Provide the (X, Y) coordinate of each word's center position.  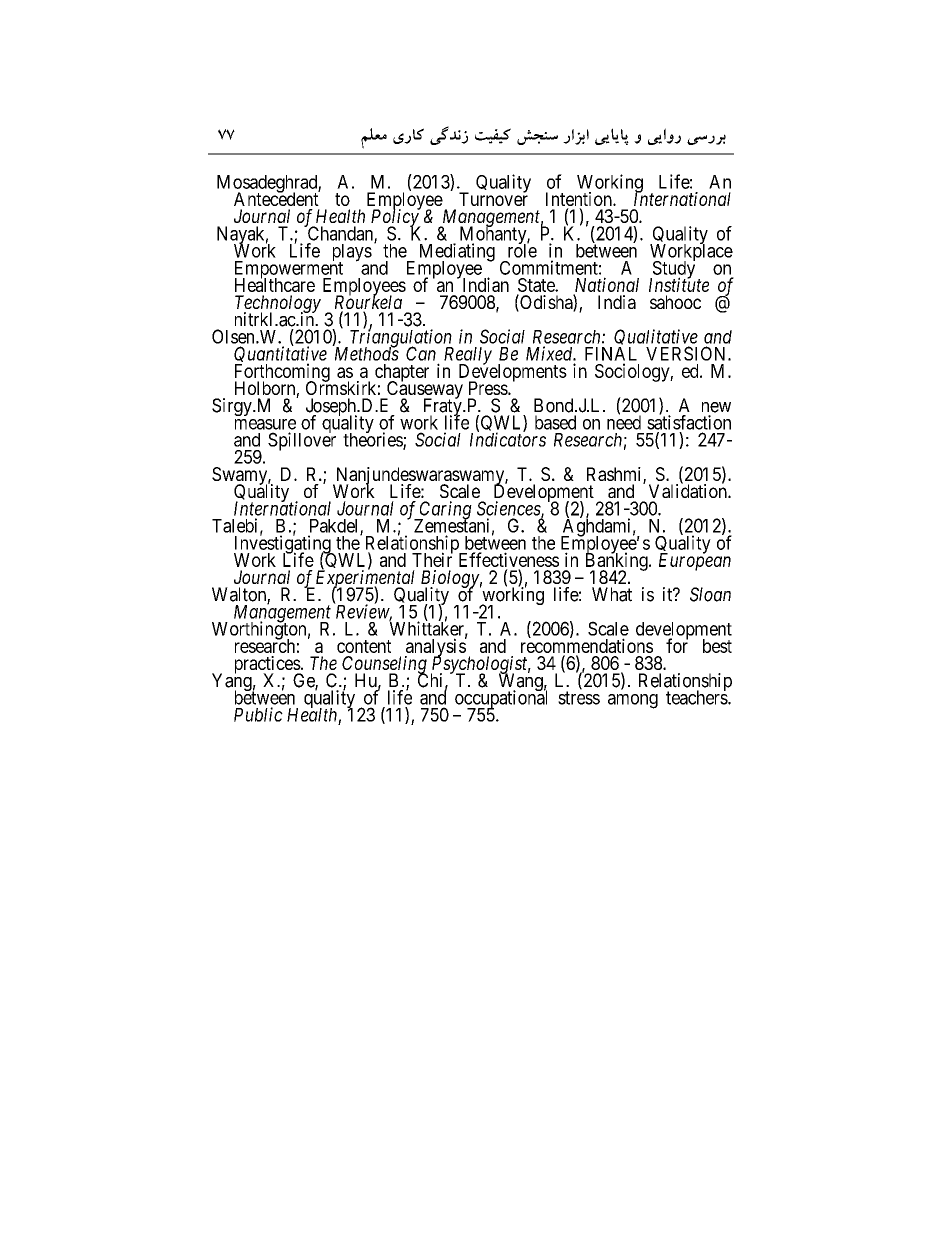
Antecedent (277, 198)
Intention (580, 200)
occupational (501, 700)
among (633, 701)
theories (373, 440)
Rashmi (615, 475)
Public (258, 714)
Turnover (493, 198)
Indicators (508, 439)
